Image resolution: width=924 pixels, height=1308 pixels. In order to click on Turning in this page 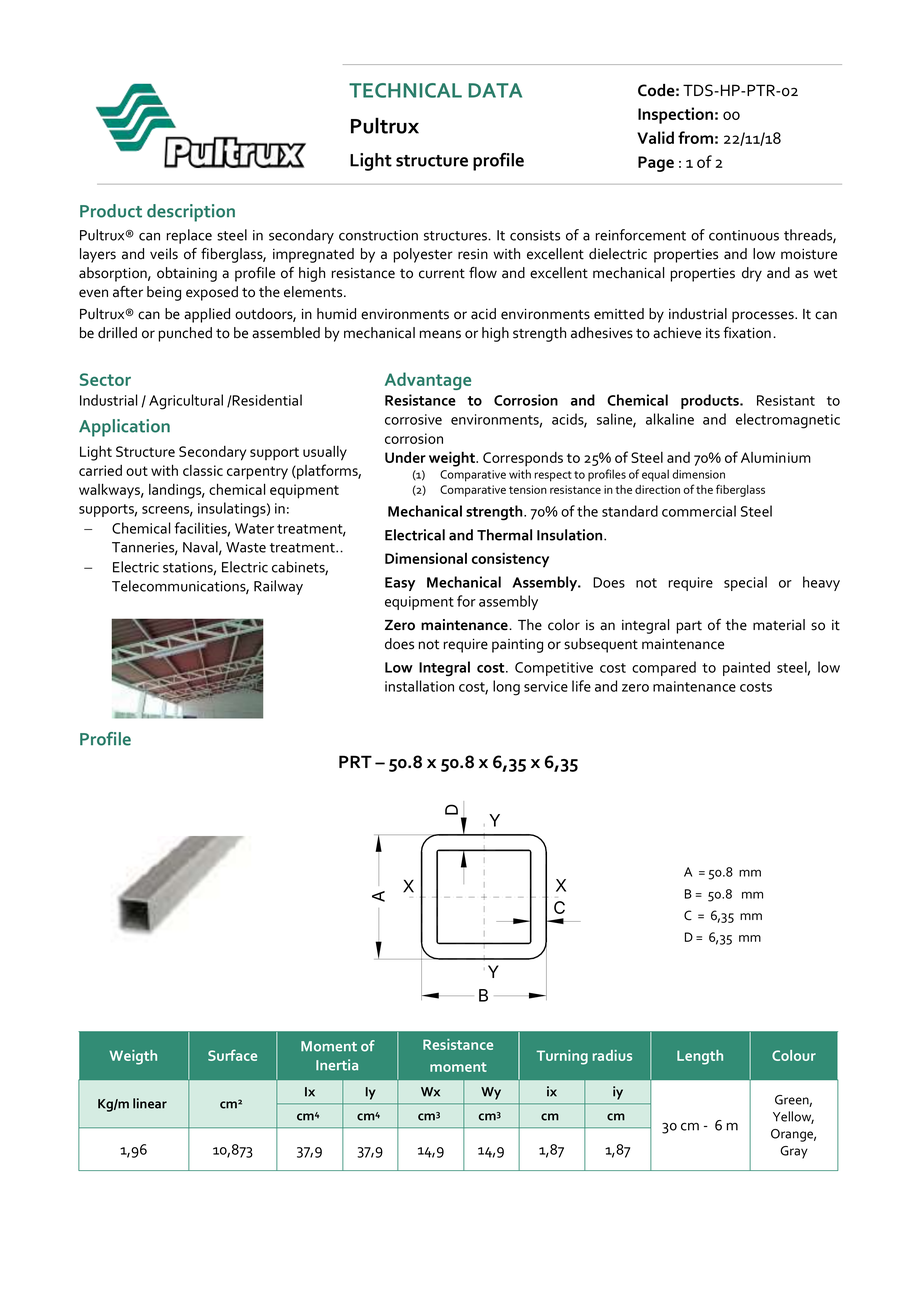, I will do `click(562, 1057)`.
